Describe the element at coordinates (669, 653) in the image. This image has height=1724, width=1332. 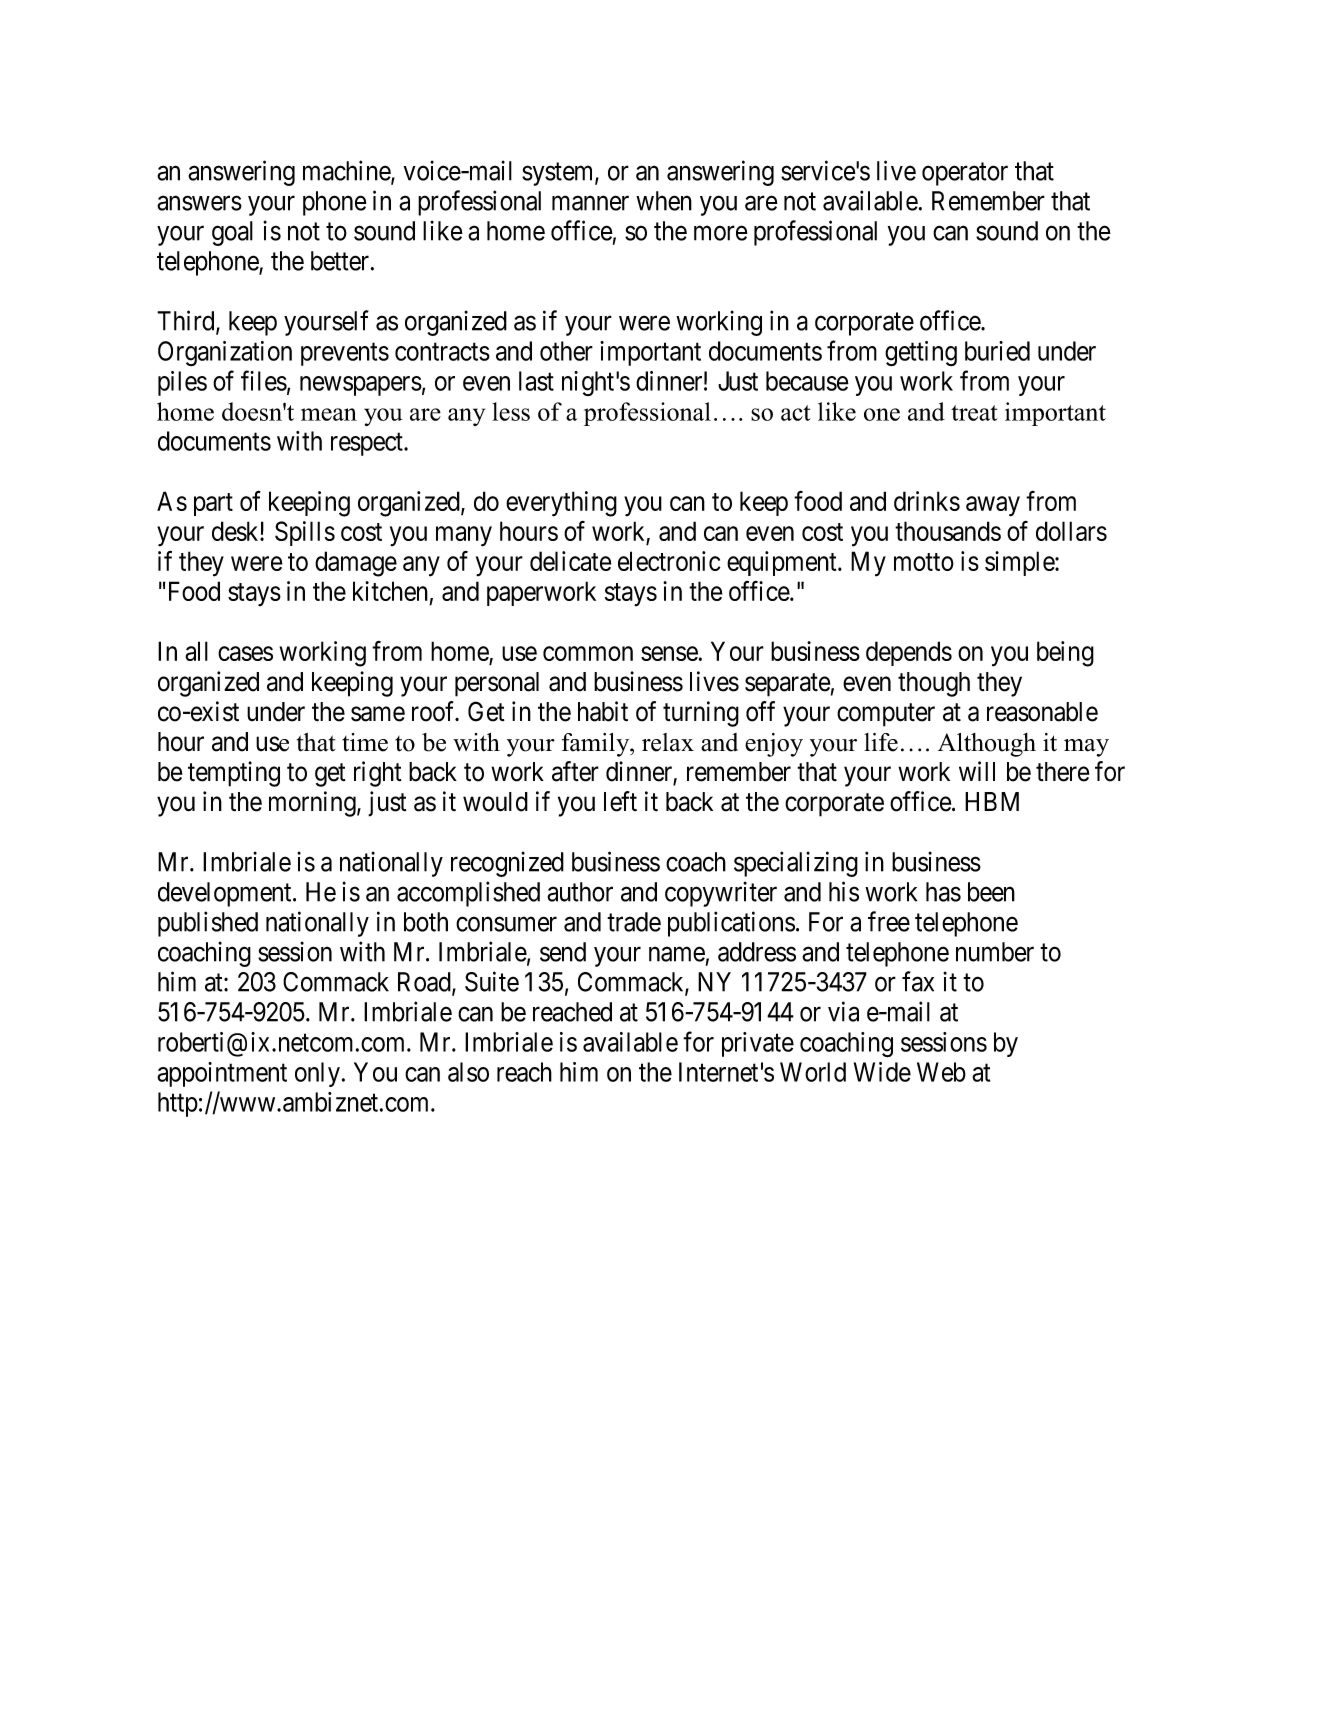
I see `sense` at that location.
